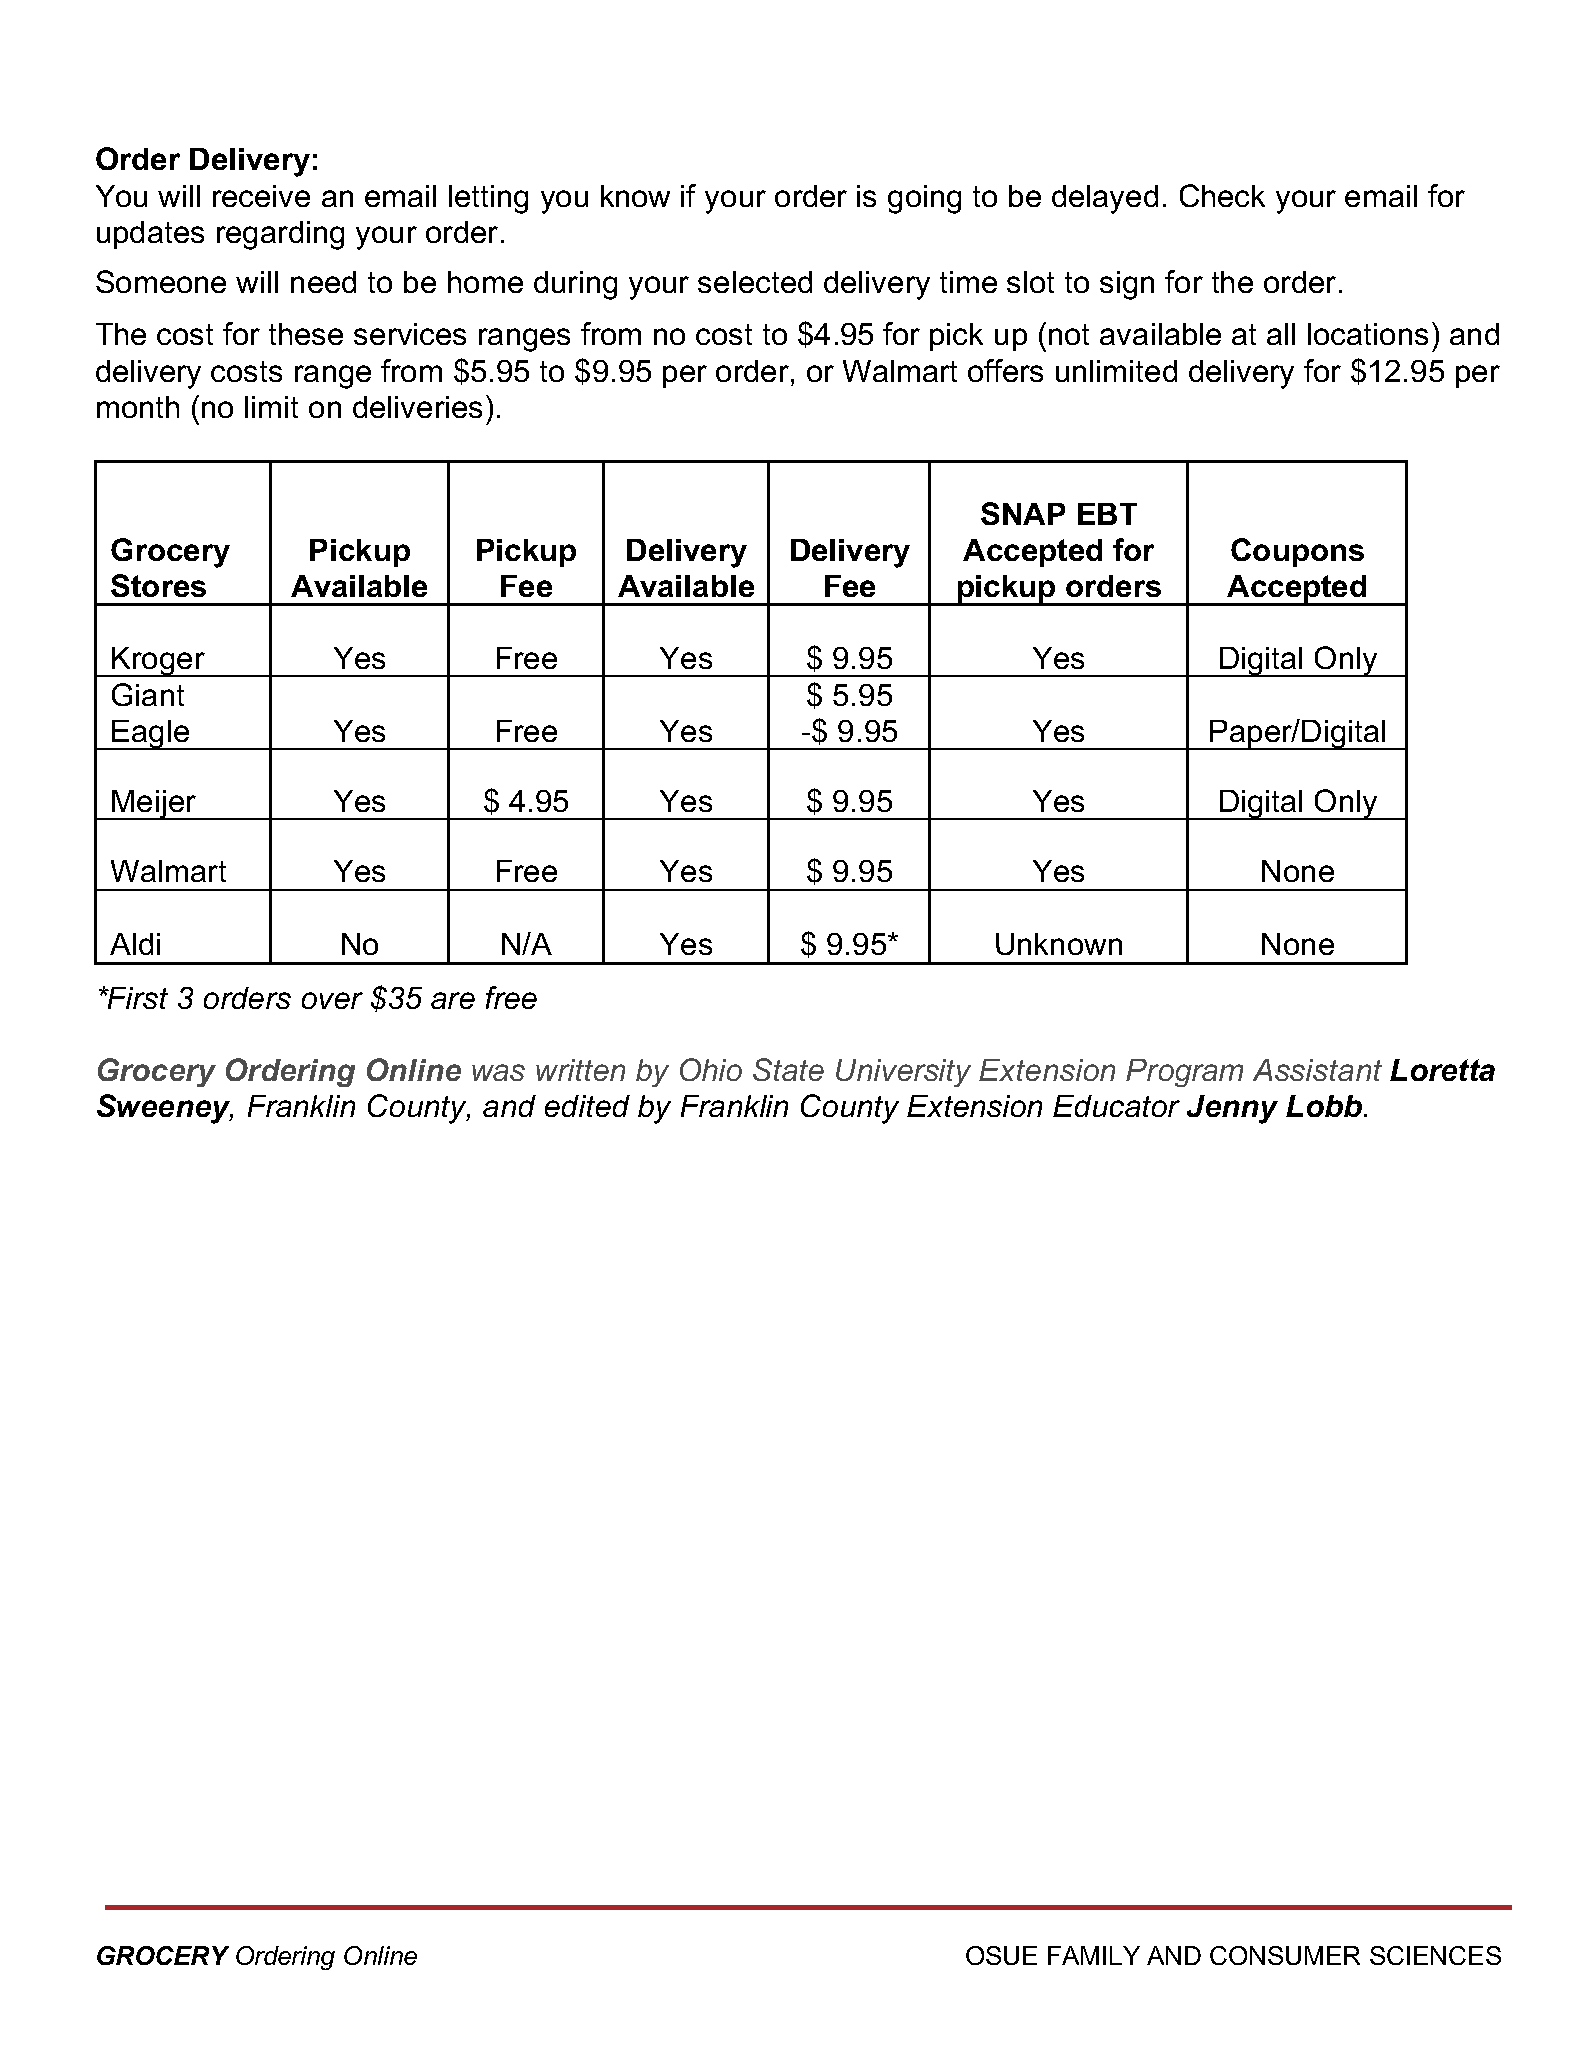 This screenshot has width=1595, height=2064. Describe the element at coordinates (755, 282) in the screenshot. I see `selected` at that location.
